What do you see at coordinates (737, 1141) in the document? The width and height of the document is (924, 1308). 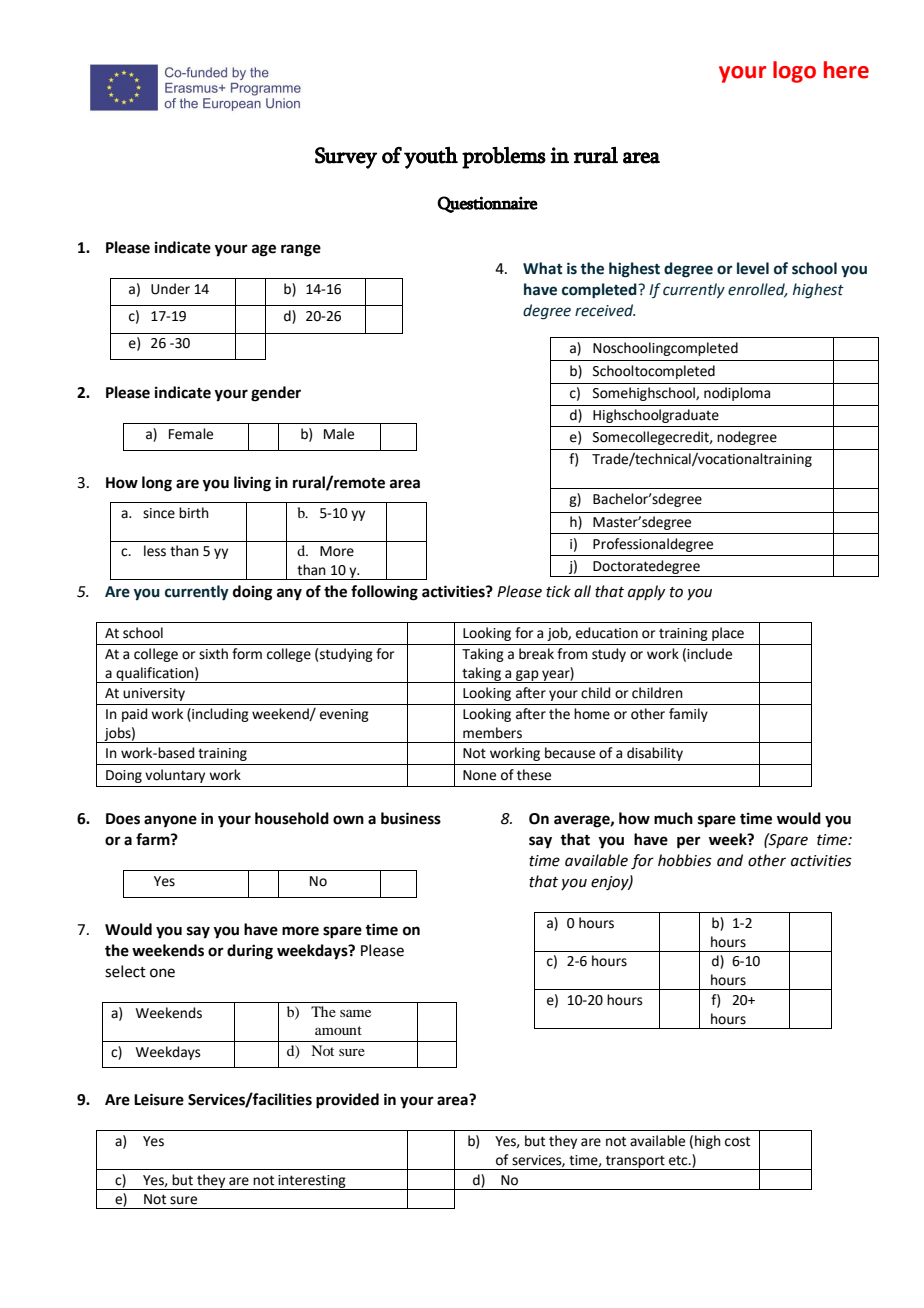 I see `cost` at bounding box center [737, 1141].
